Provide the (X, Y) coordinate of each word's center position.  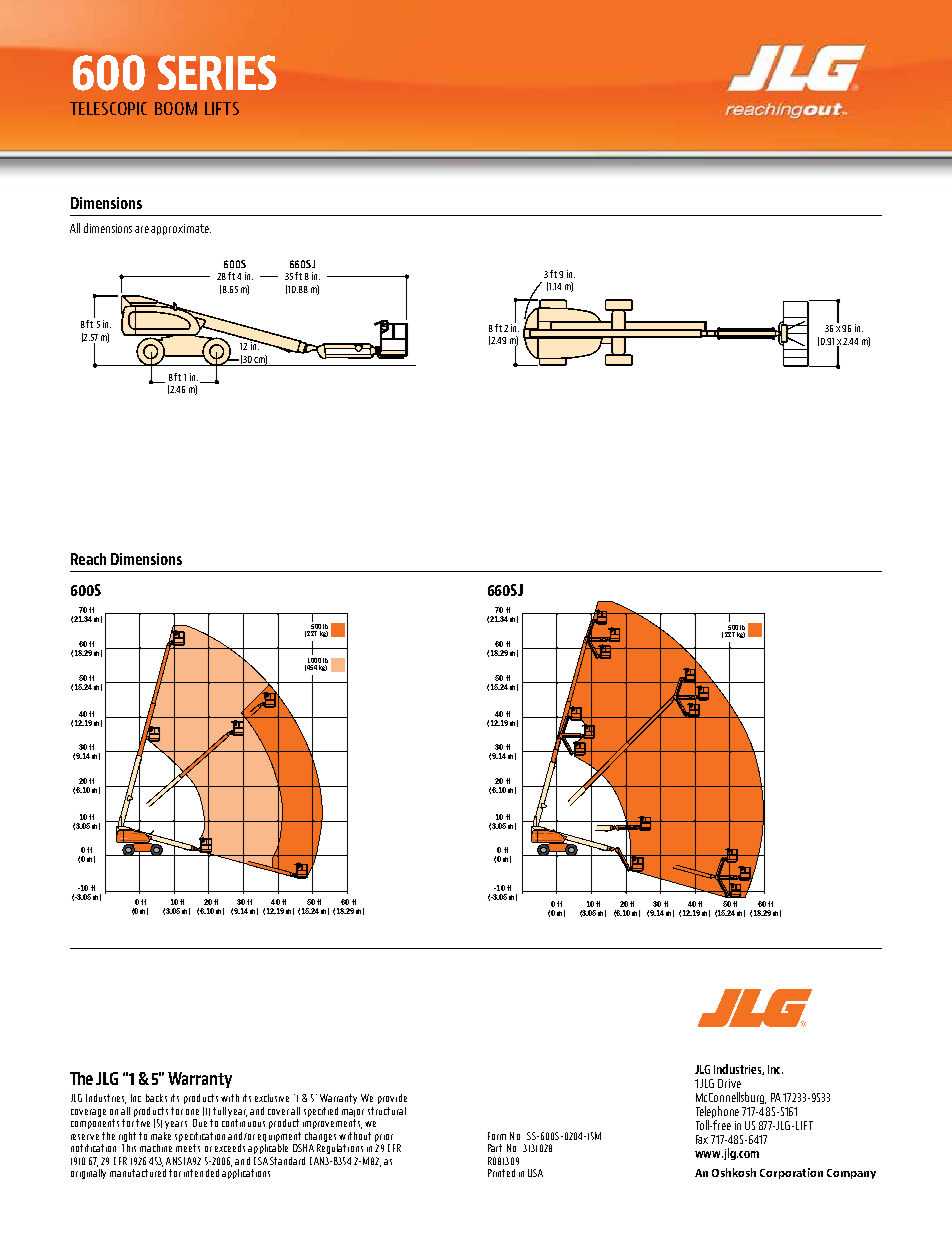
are (142, 229)
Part (495, 1148)
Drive (729, 1083)
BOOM (176, 108)
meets (188, 1148)
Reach (88, 559)
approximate (181, 229)
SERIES (217, 72)
